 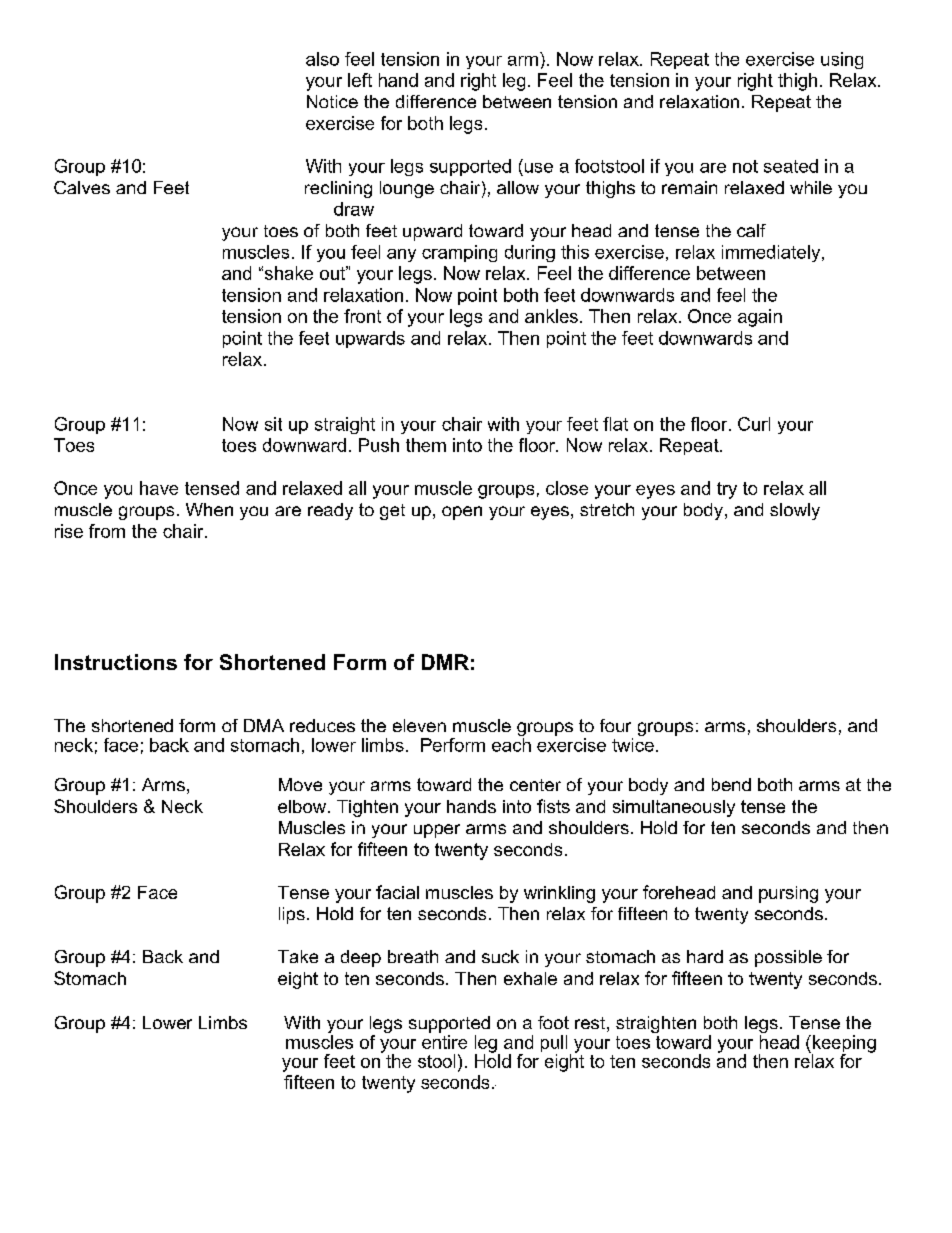 What do you see at coordinates (360, 80) in the screenshot?
I see `left` at bounding box center [360, 80].
